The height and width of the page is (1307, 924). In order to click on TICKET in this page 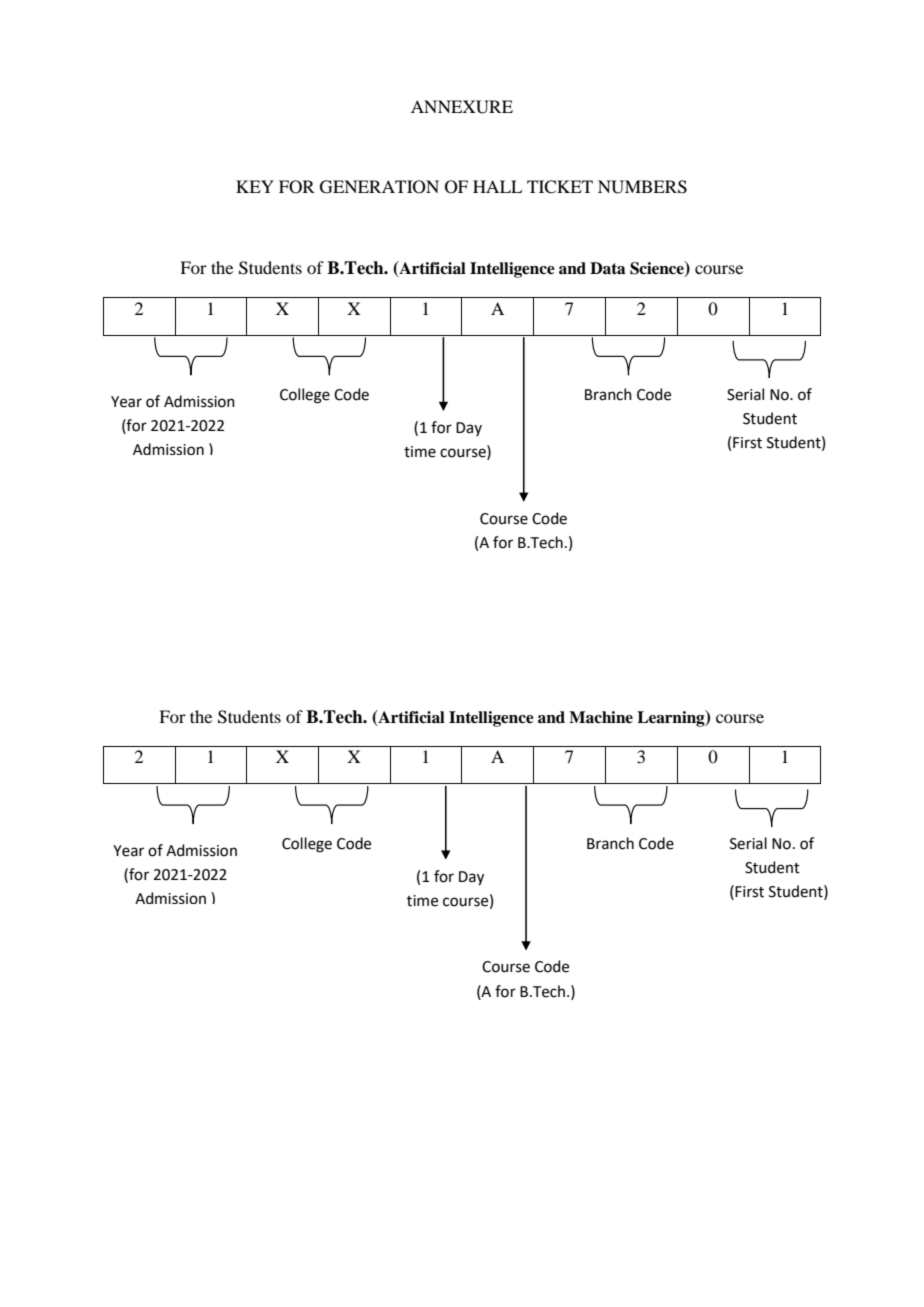, I will do `click(560, 187)`.
